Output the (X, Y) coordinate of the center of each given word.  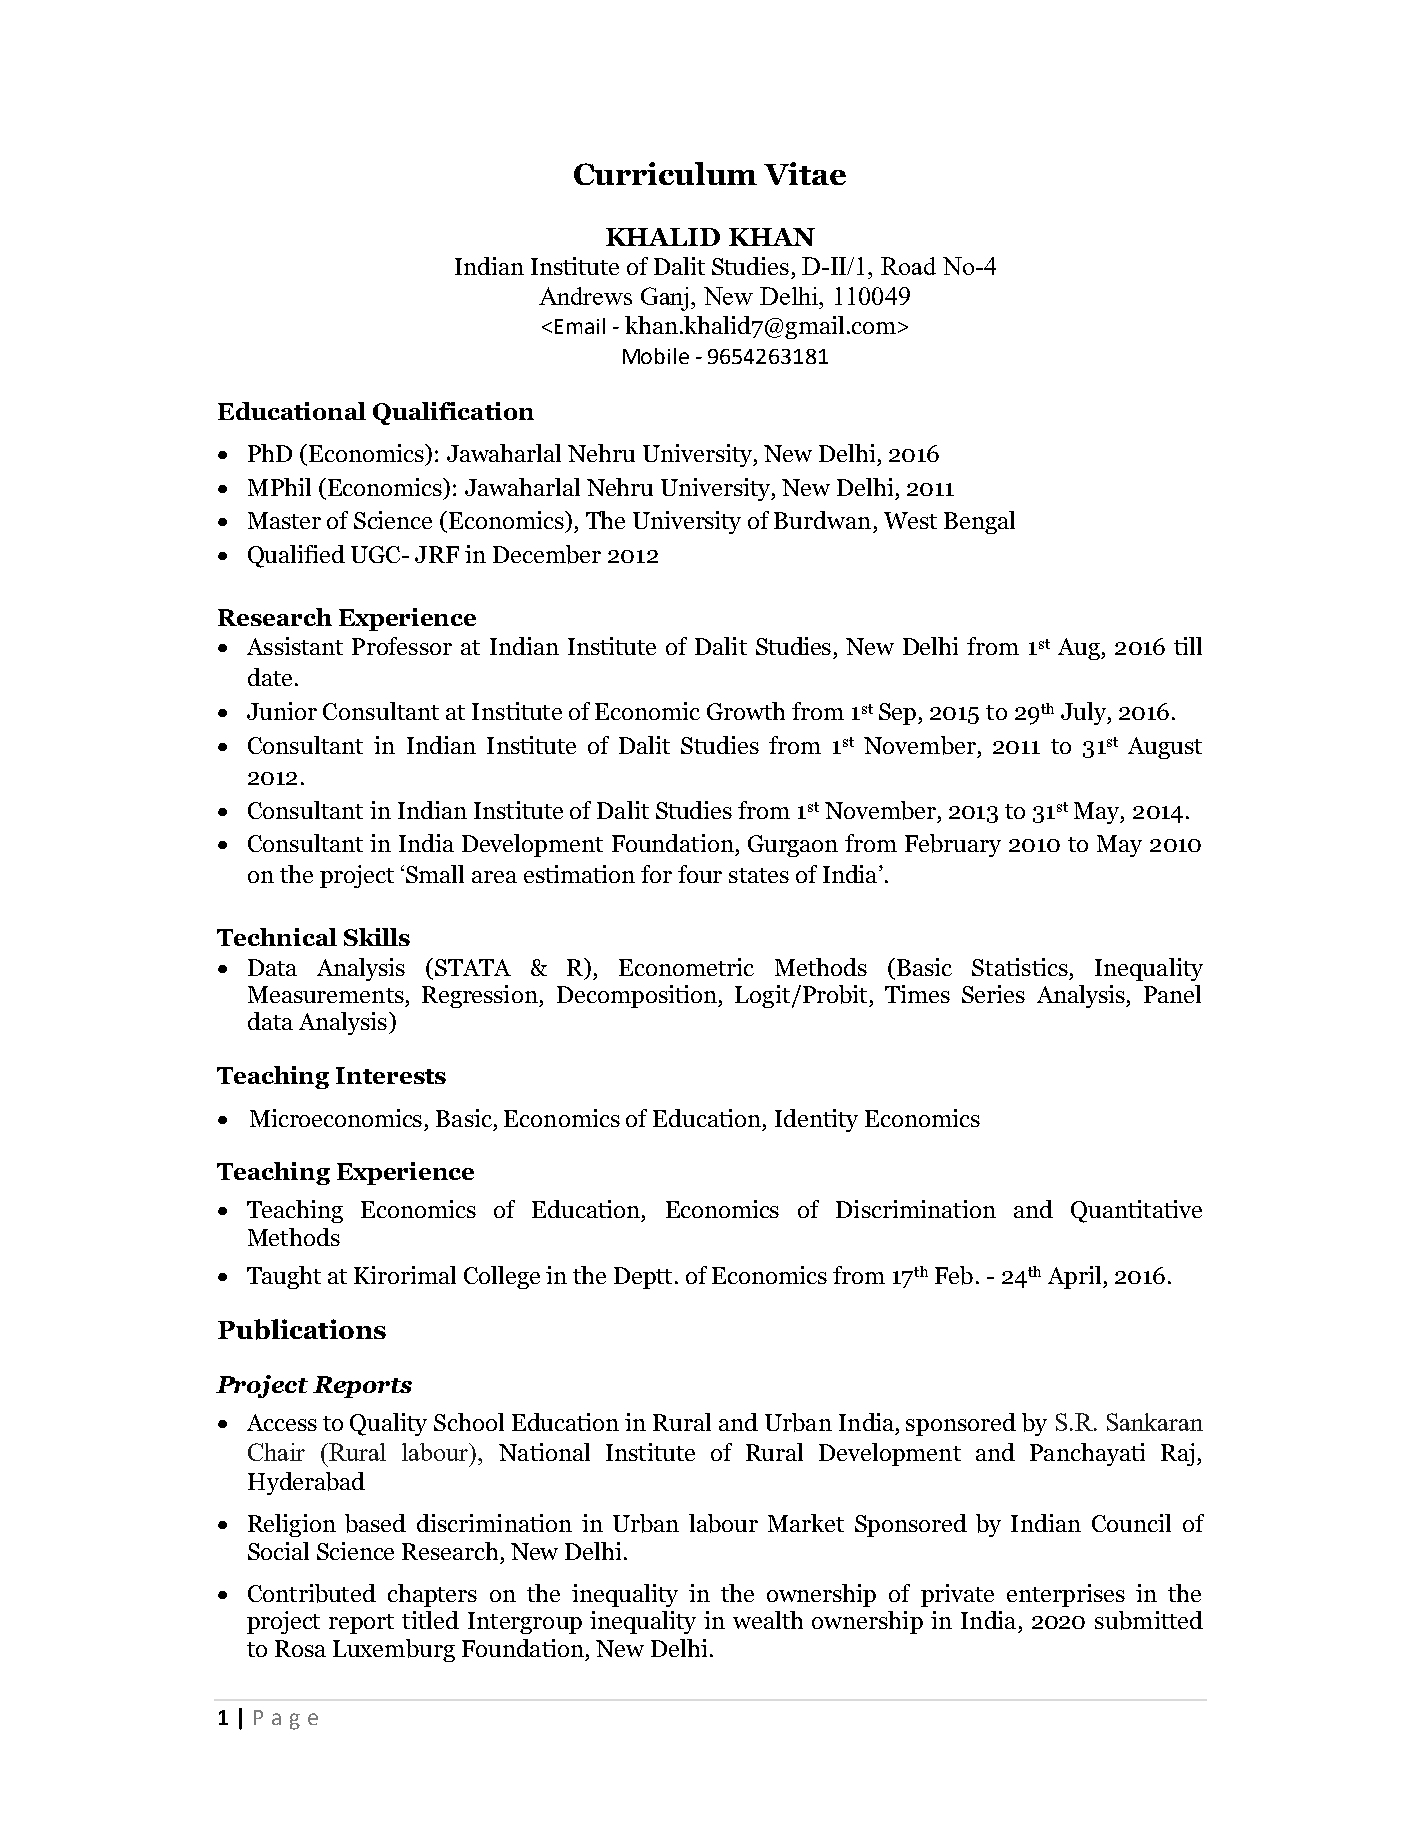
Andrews (585, 296)
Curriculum (665, 173)
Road (908, 266)
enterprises (1066, 1595)
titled (430, 1620)
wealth (768, 1620)
